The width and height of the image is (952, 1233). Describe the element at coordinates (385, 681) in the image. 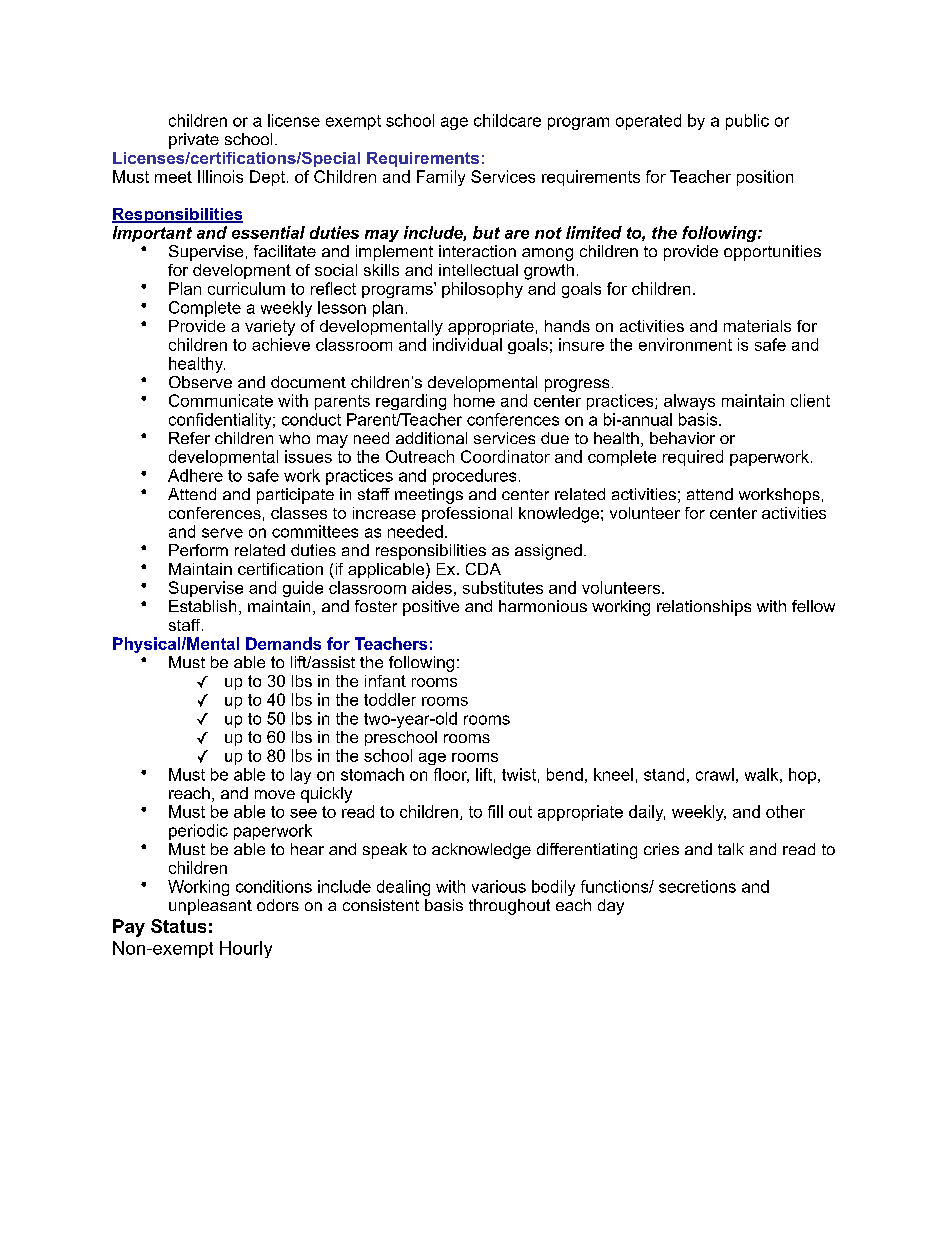

I see `infant` at that location.
